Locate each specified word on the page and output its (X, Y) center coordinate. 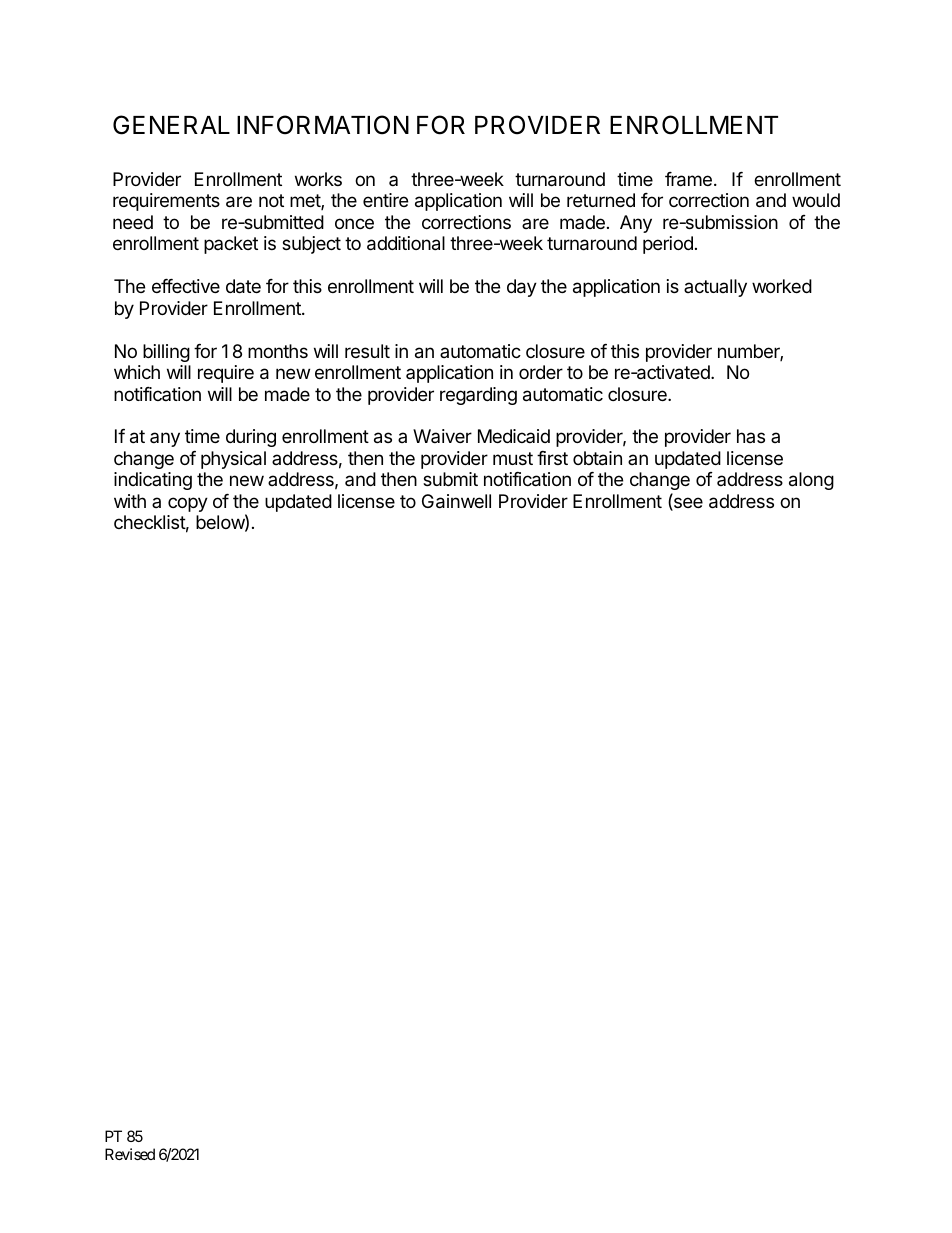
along (811, 481)
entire (385, 200)
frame (688, 179)
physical (233, 460)
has (751, 436)
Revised (130, 1154)
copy (188, 504)
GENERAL (171, 125)
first (552, 458)
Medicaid (514, 436)
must (513, 458)
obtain (597, 458)
